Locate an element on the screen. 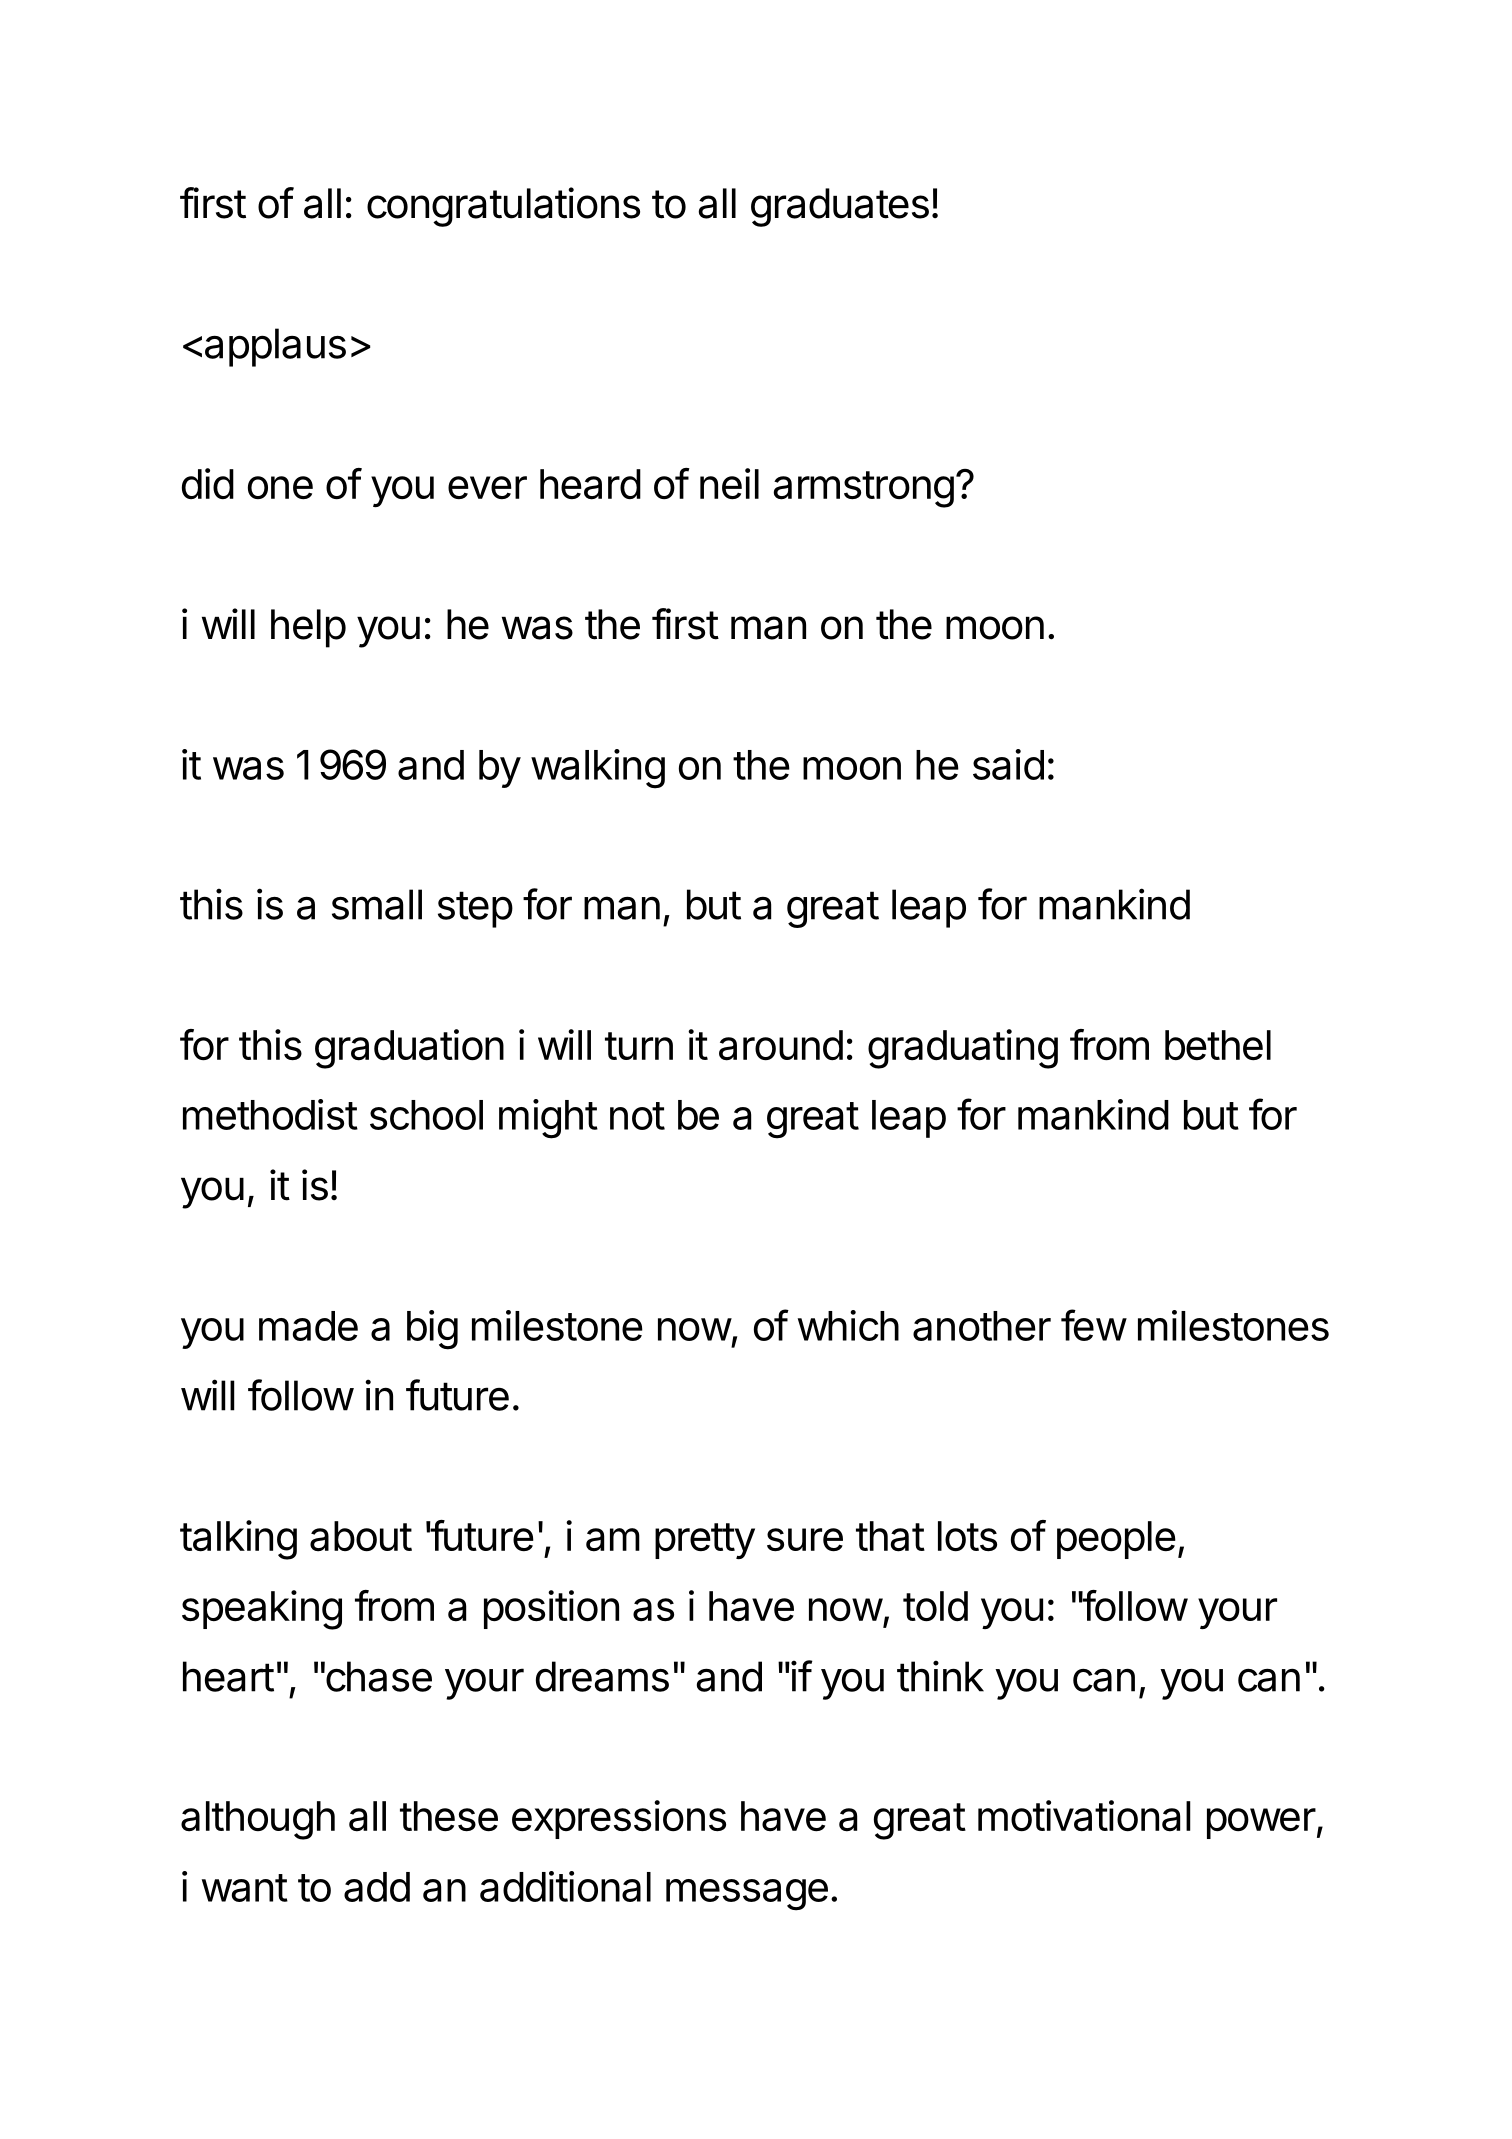 The height and width of the screenshot is (2139, 1512). graduation is located at coordinates (409, 1049).
